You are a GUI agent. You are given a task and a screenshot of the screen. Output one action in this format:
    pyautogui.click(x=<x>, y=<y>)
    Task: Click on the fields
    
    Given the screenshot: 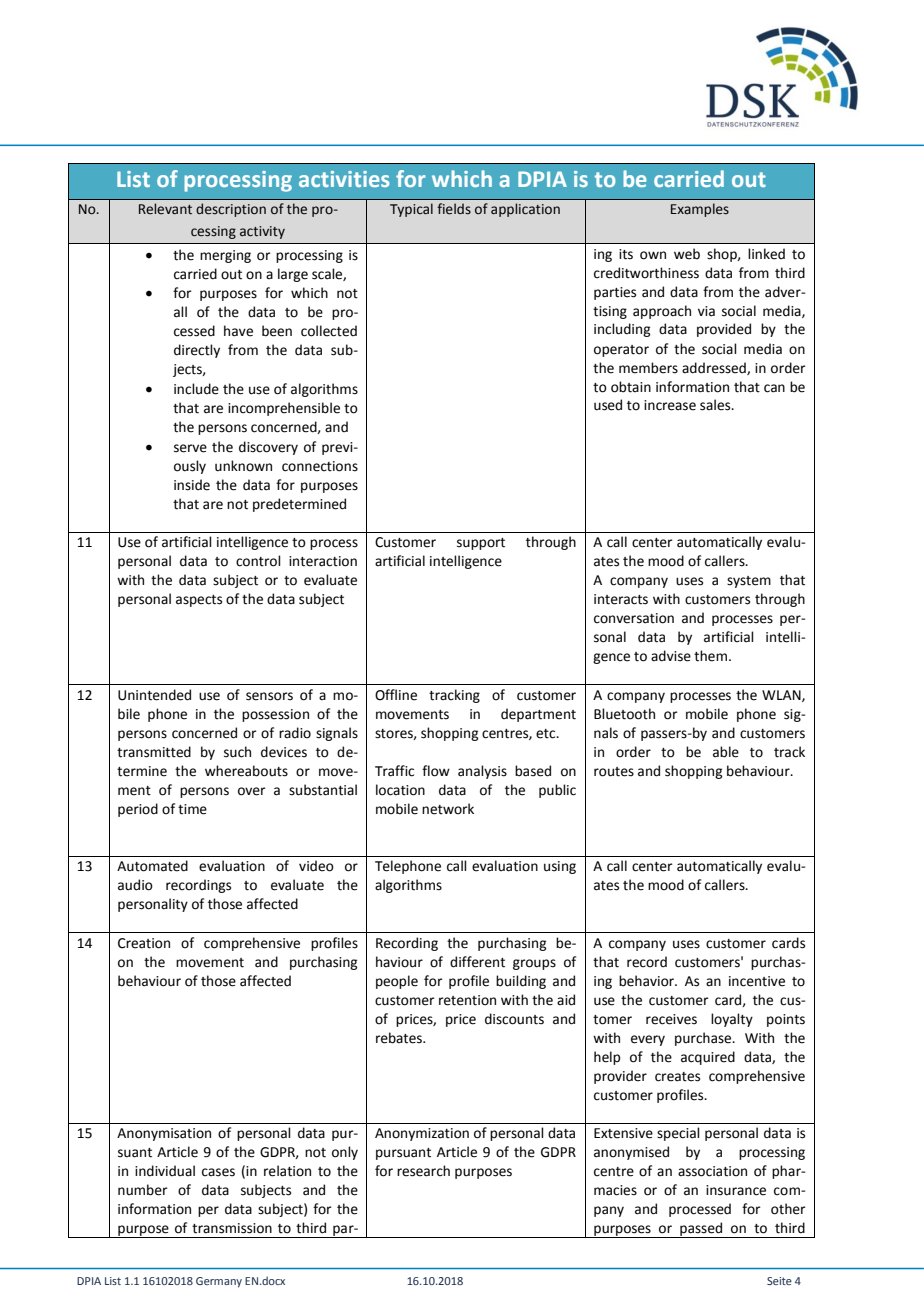 What is the action you would take?
    pyautogui.click(x=454, y=209)
